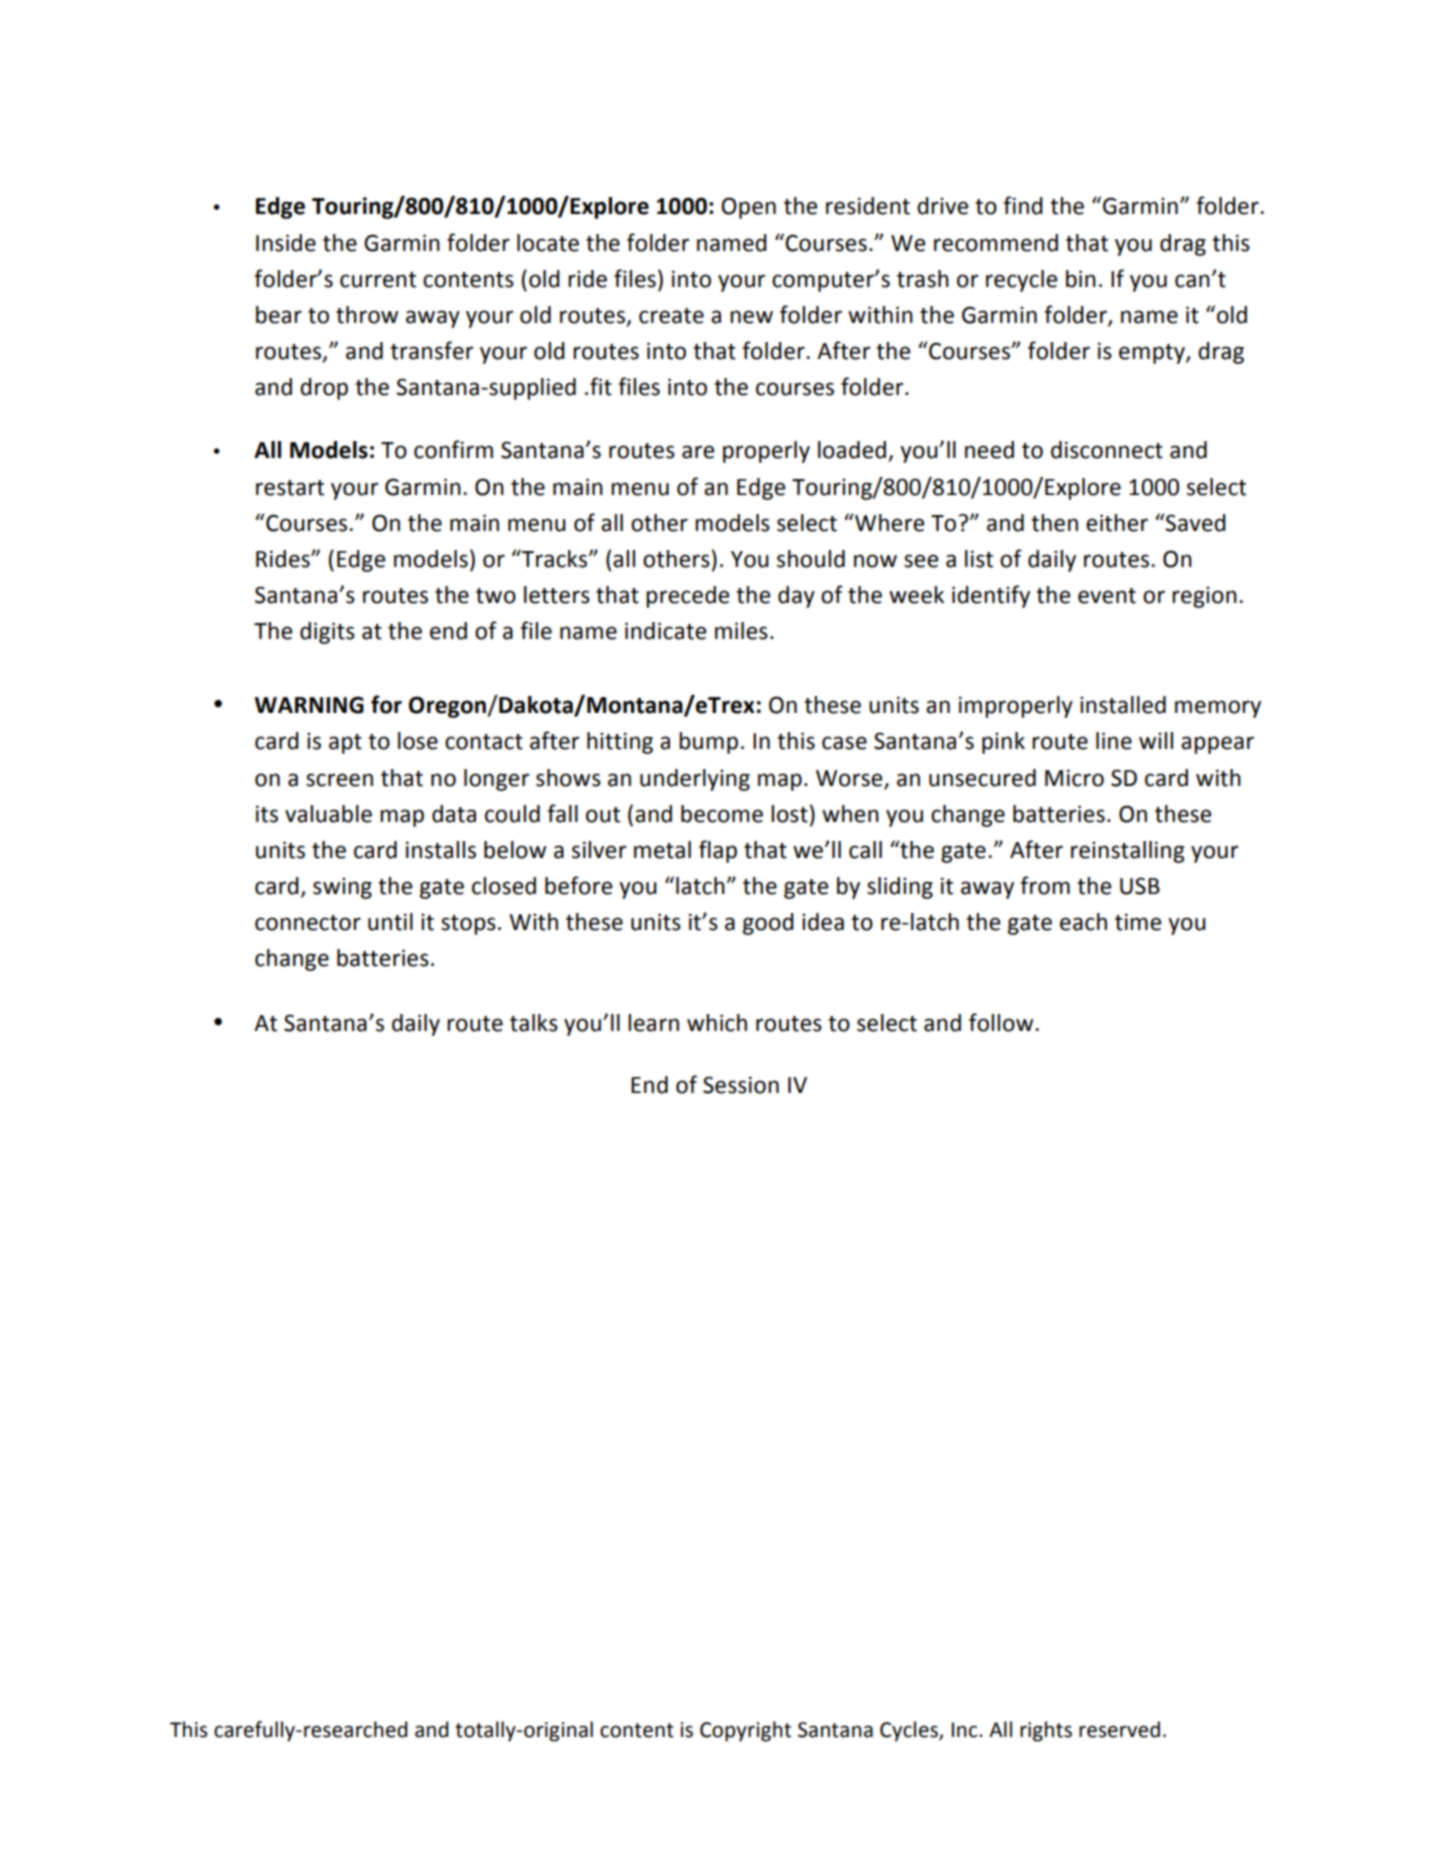 The width and height of the screenshot is (1435, 1858). What do you see at coordinates (745, 1731) in the screenshot?
I see `Copyright` at bounding box center [745, 1731].
